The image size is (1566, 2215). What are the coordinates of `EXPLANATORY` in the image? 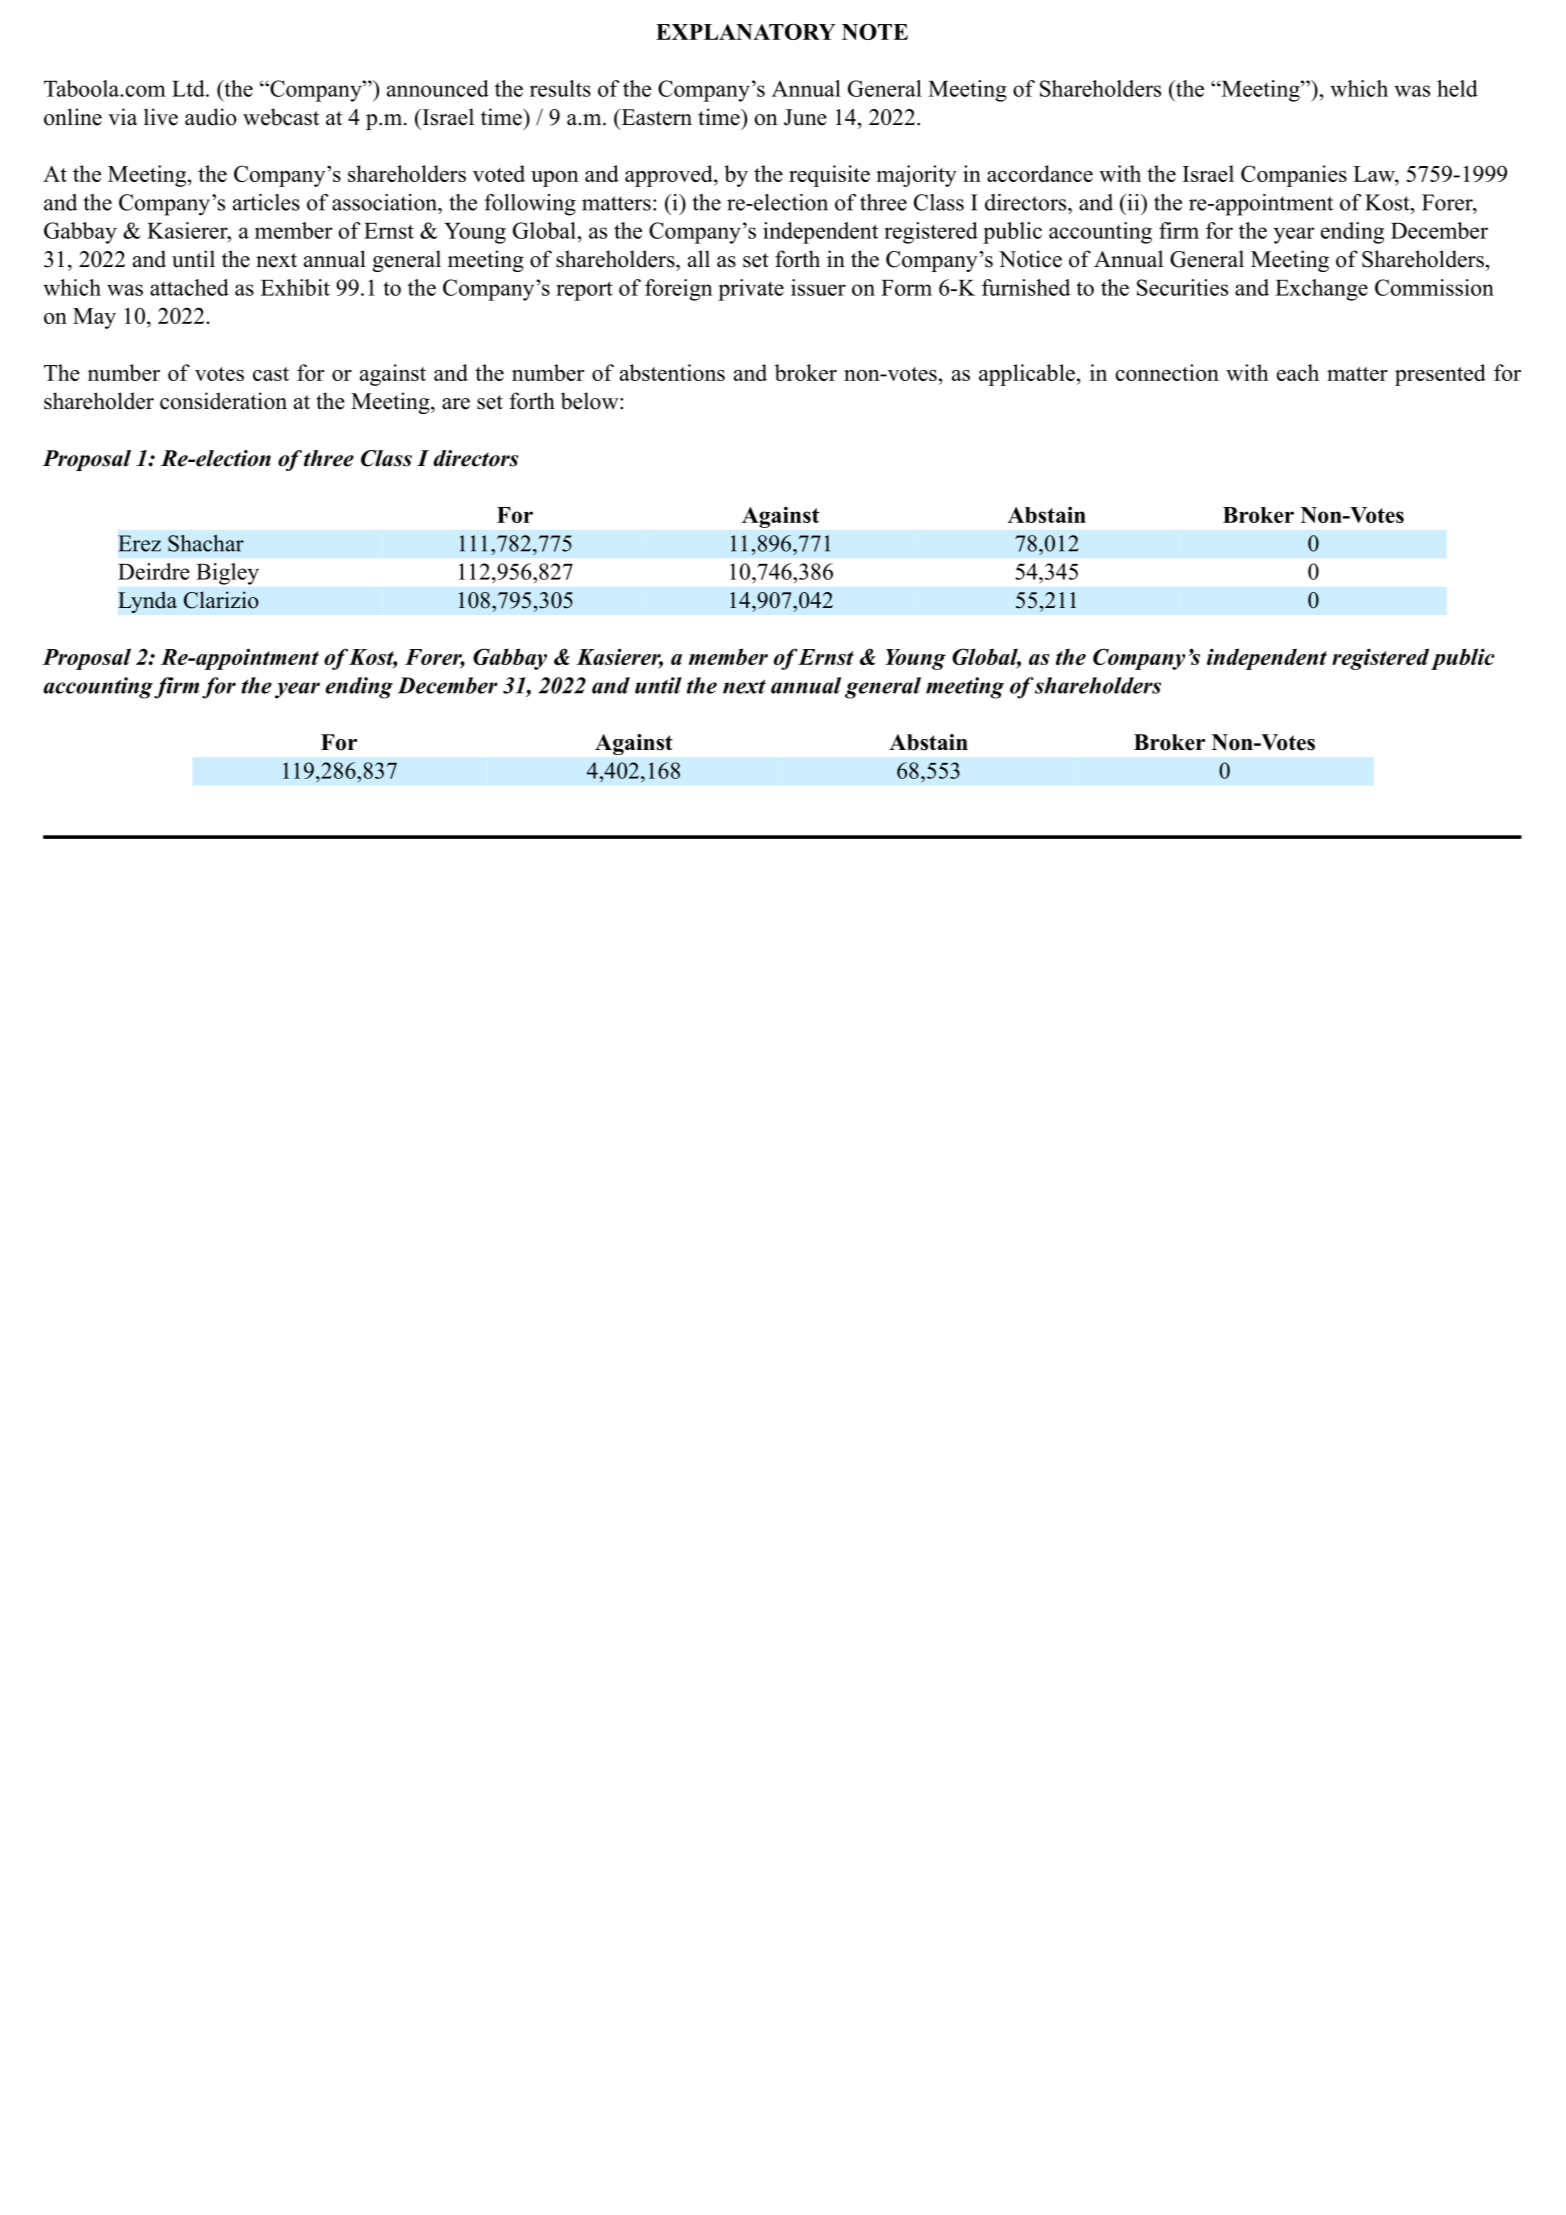 It's located at (745, 32).
